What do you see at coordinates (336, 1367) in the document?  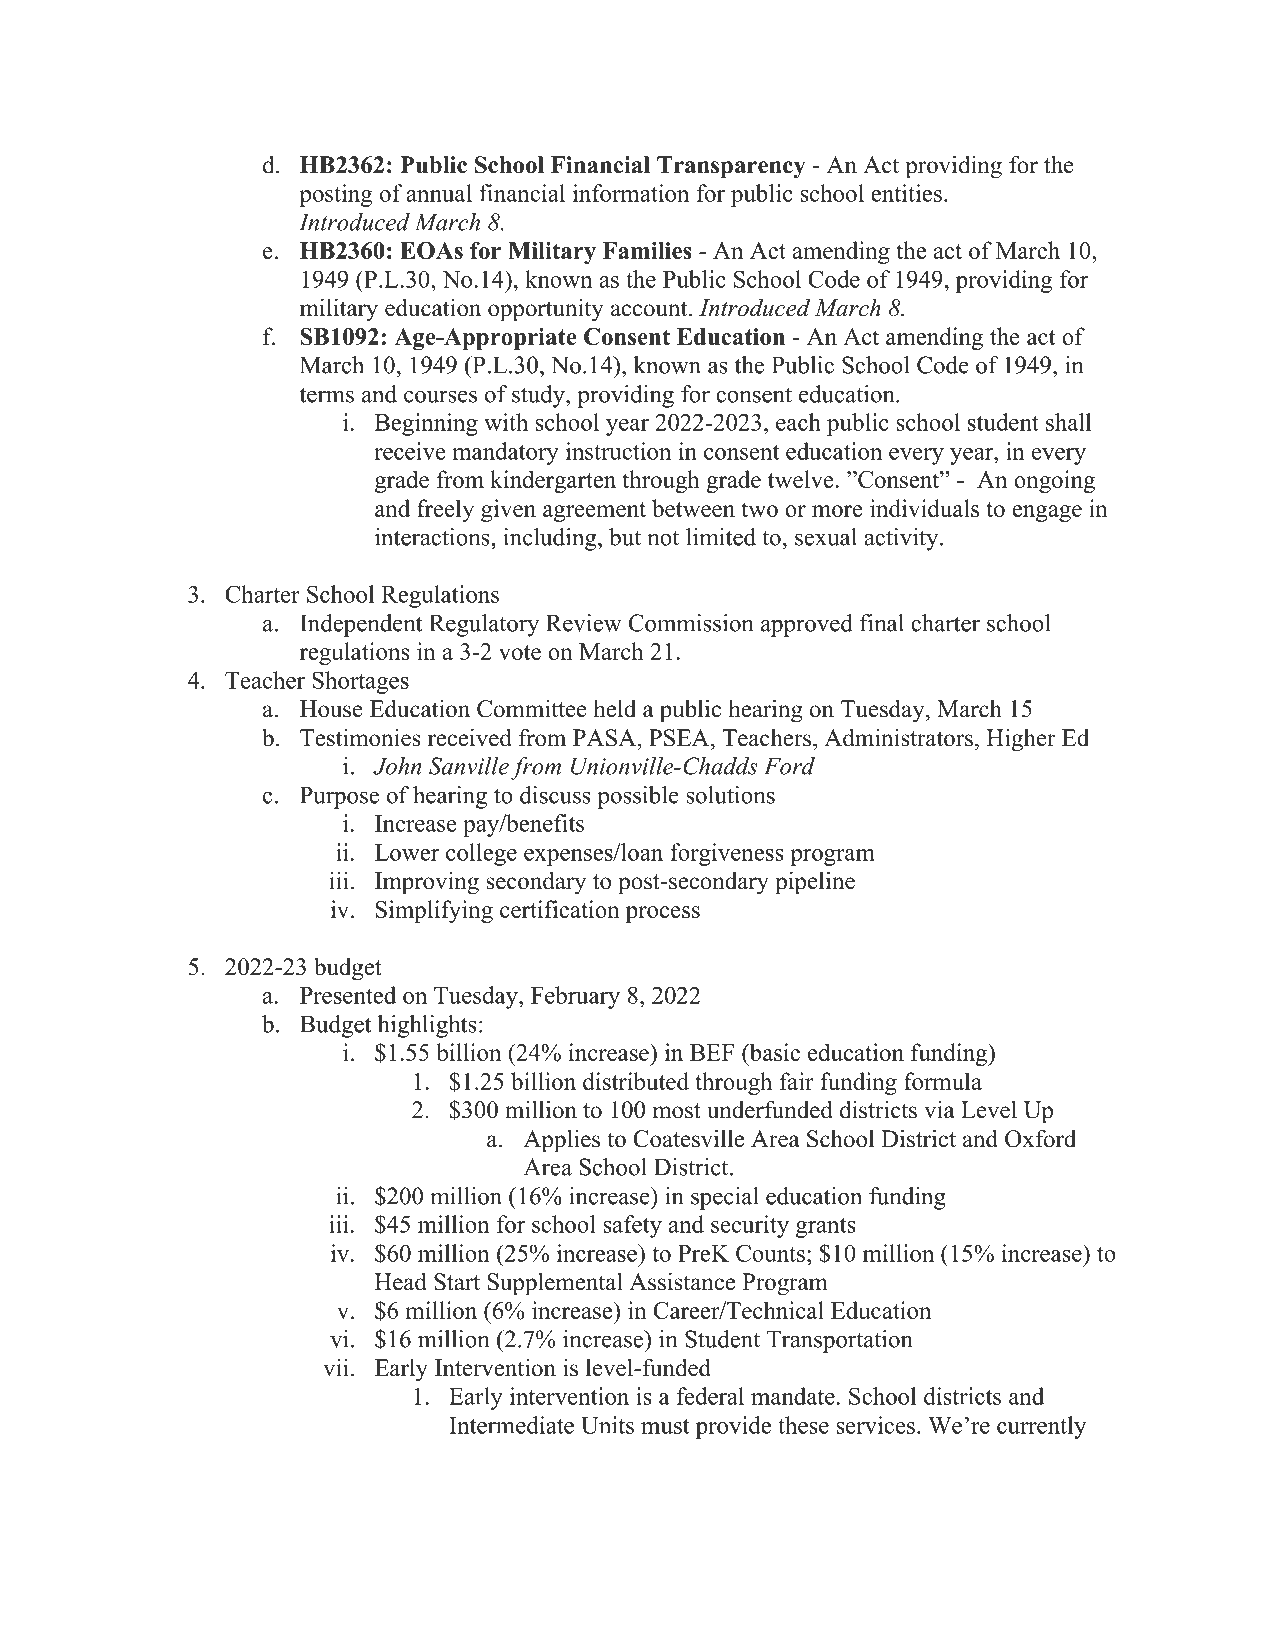 I see `vii` at bounding box center [336, 1367].
